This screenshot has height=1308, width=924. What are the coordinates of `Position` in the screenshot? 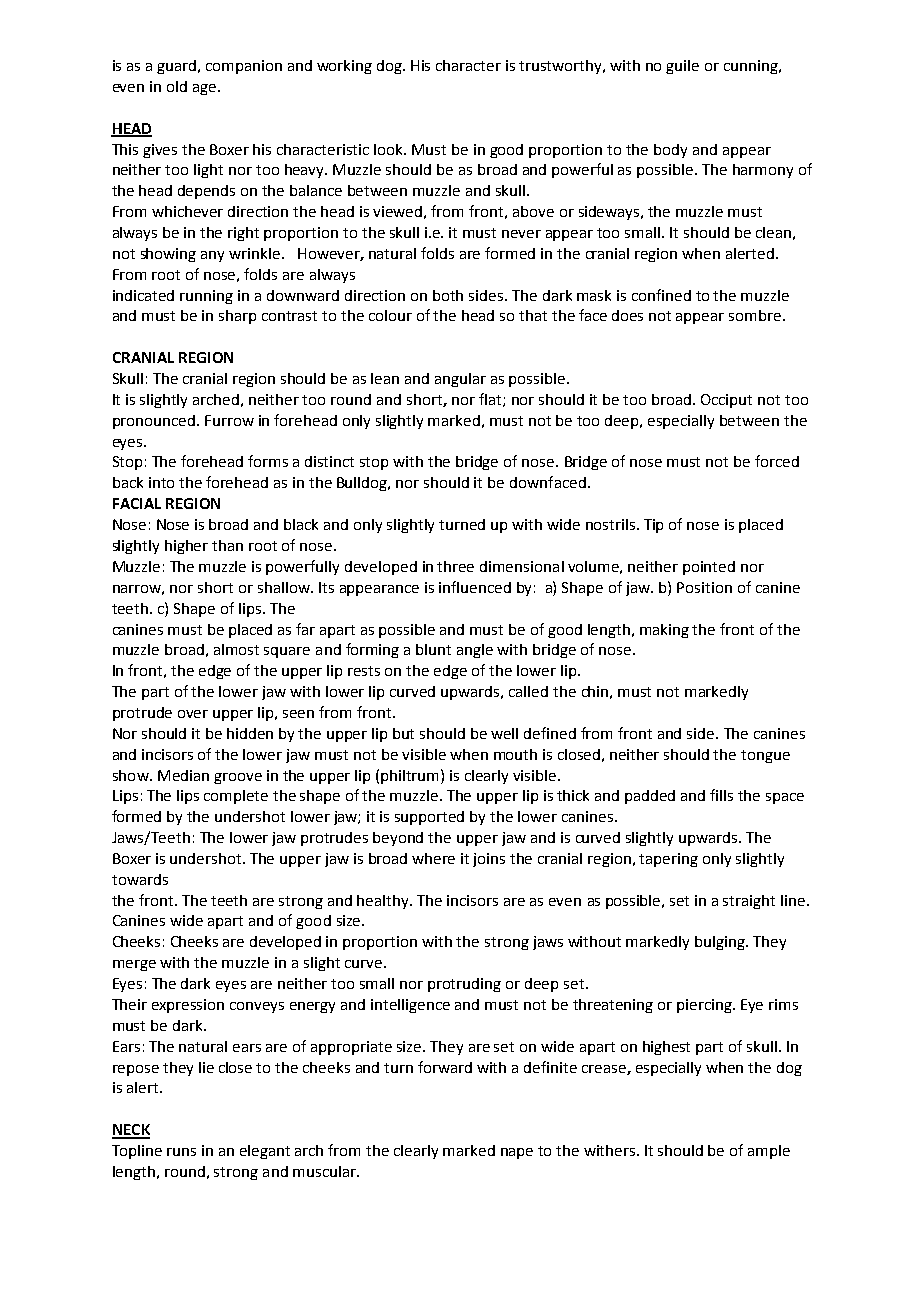 It's located at (704, 587).
